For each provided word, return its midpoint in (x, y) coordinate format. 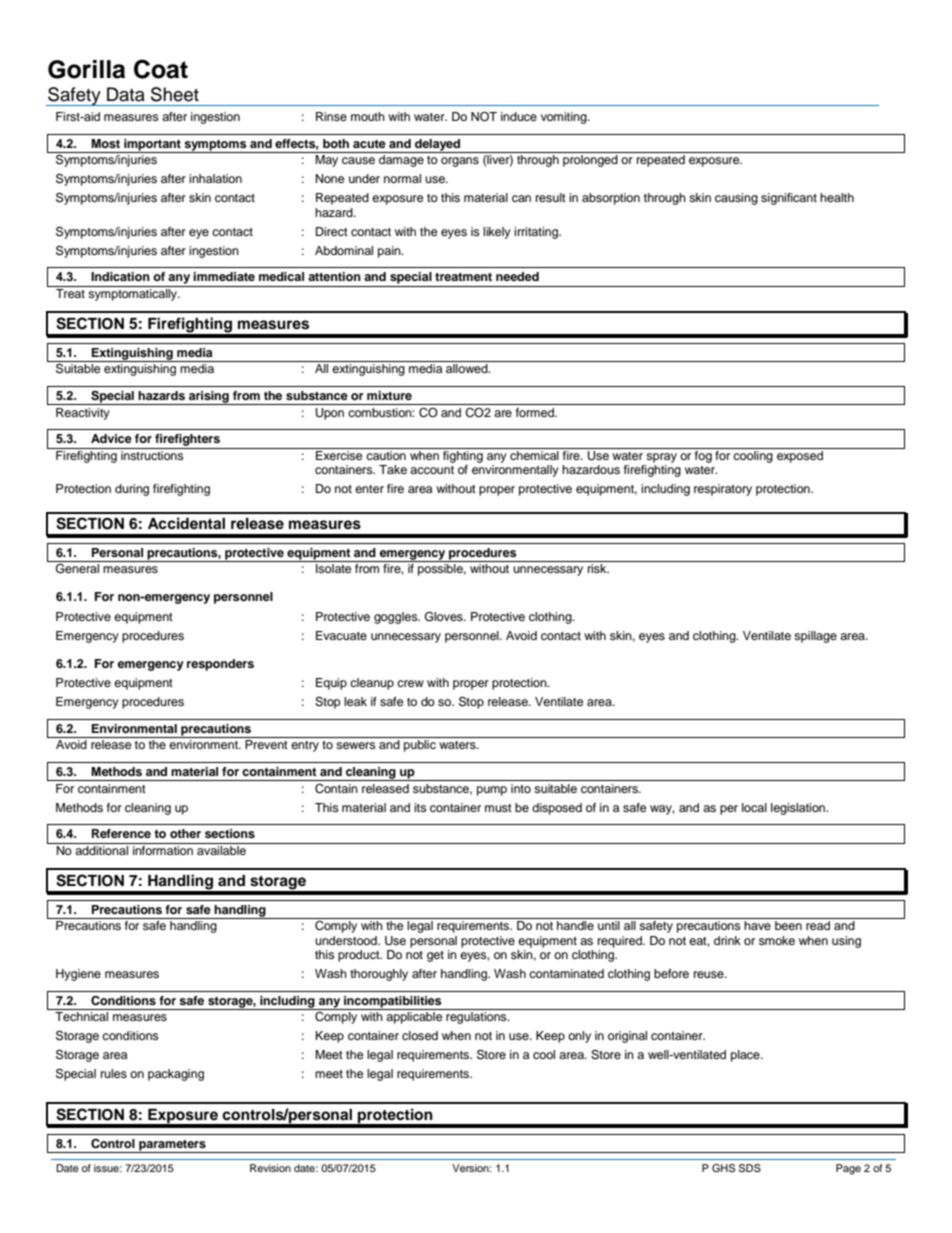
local (754, 807)
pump (492, 791)
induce (519, 116)
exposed (800, 457)
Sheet (175, 94)
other (185, 833)
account (432, 470)
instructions (152, 455)
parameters (172, 1146)
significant (789, 199)
